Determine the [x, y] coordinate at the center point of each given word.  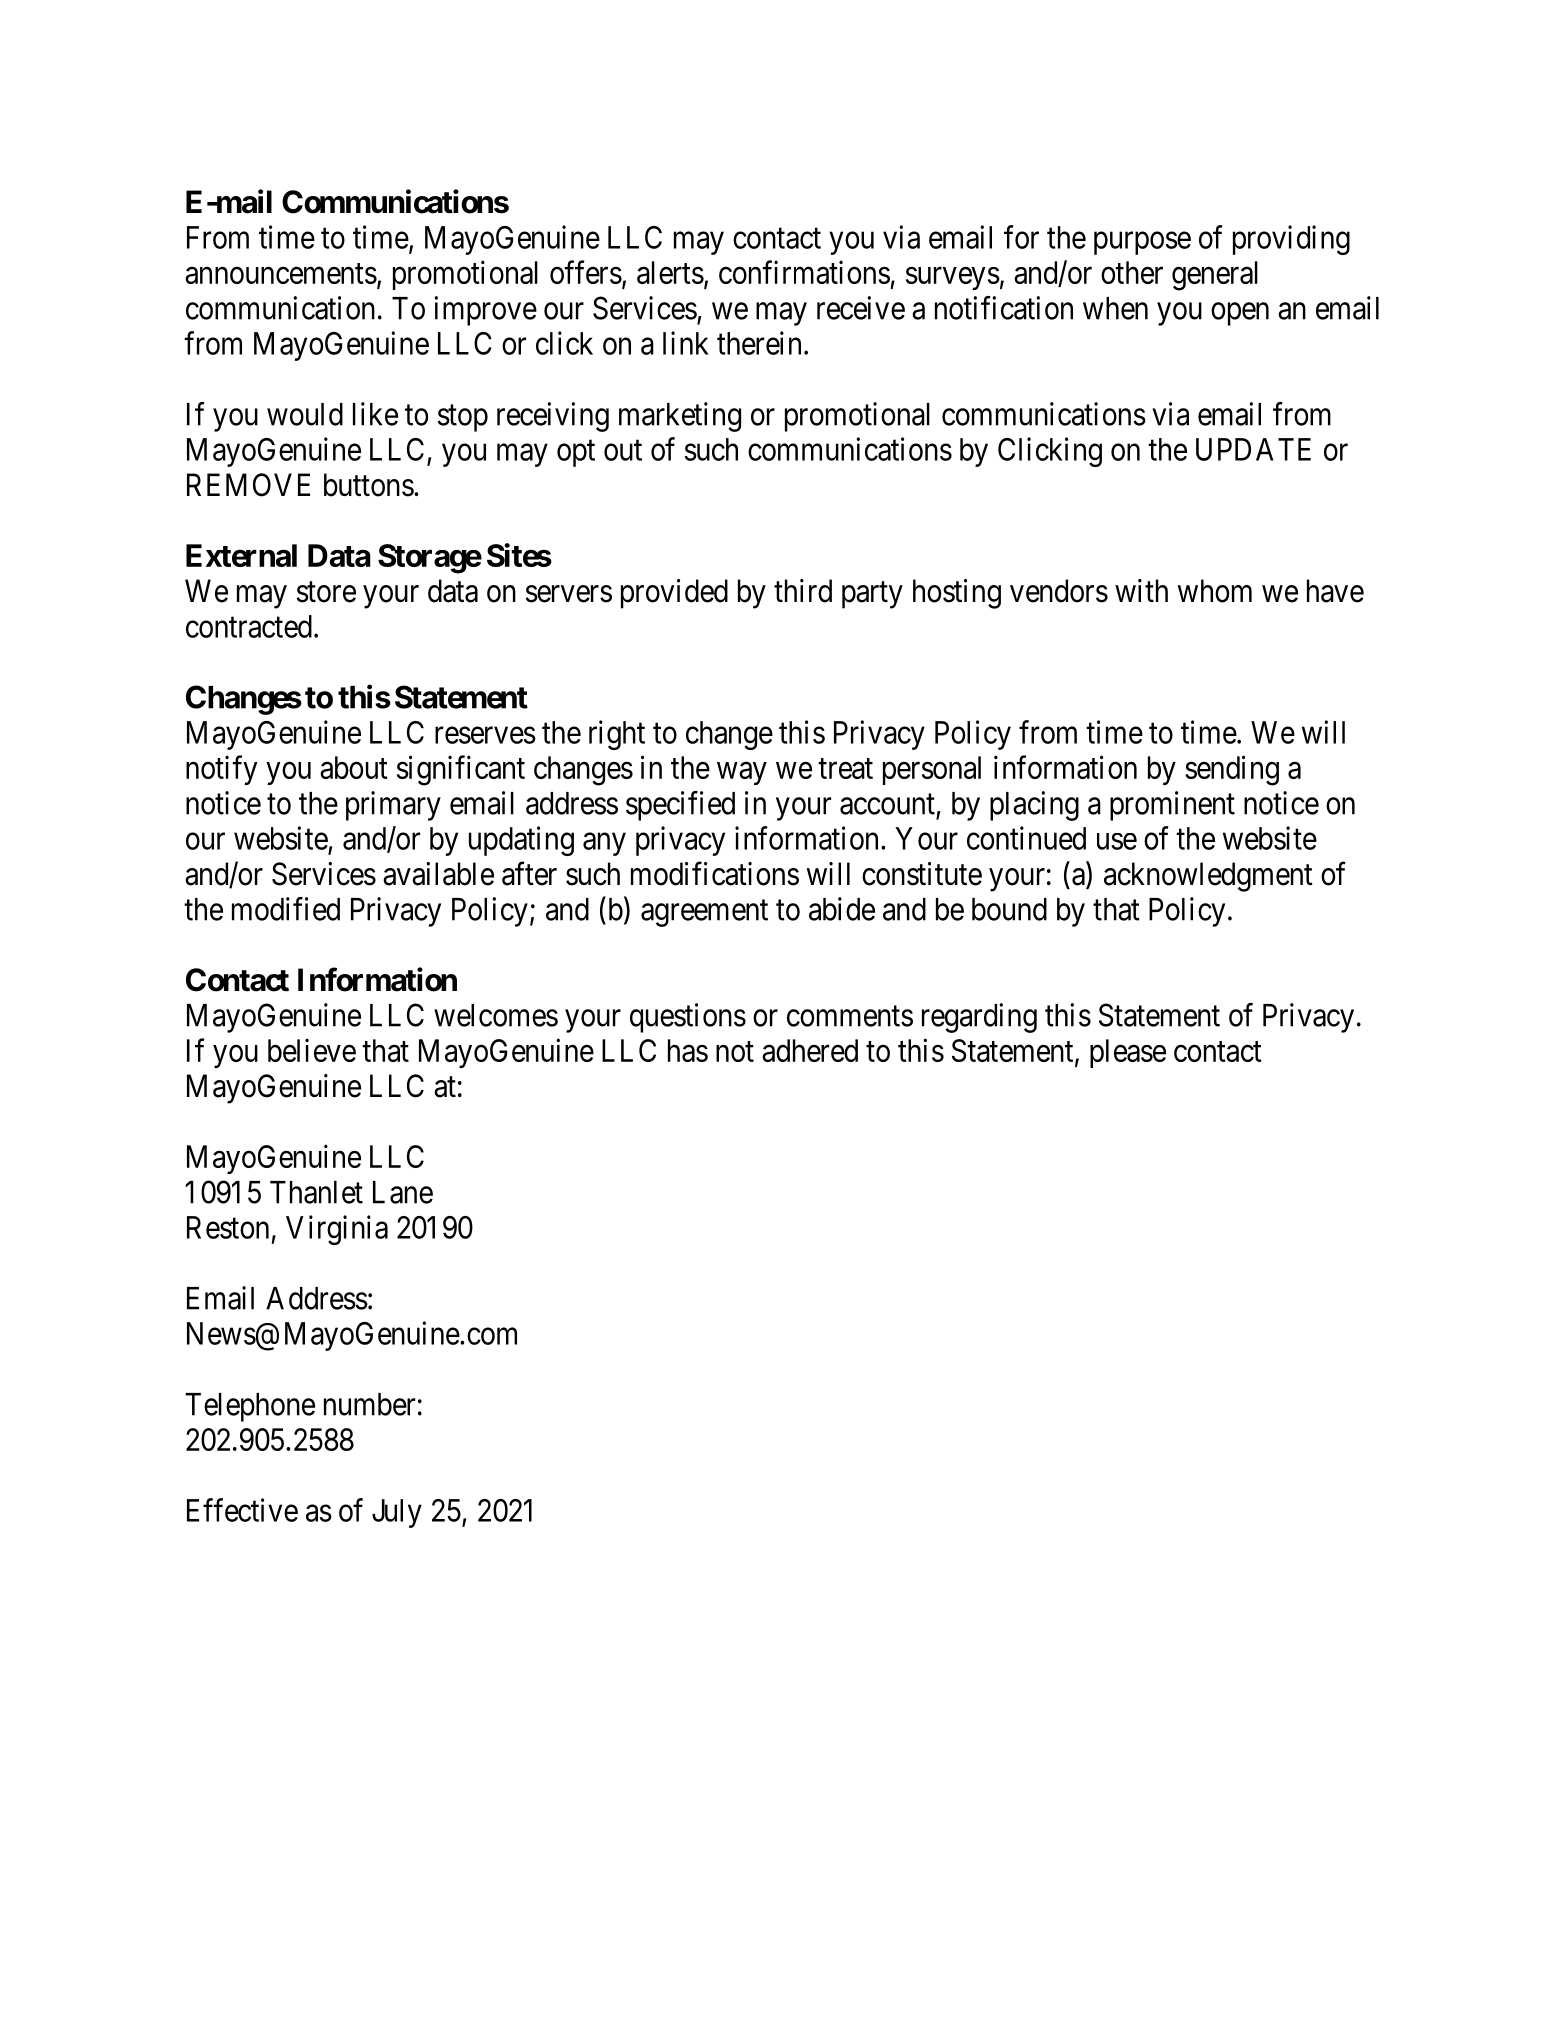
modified [286, 909]
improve [486, 311]
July [397, 1513]
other [1132, 272]
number [369, 1404]
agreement [704, 913]
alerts [670, 272]
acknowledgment [1208, 877]
